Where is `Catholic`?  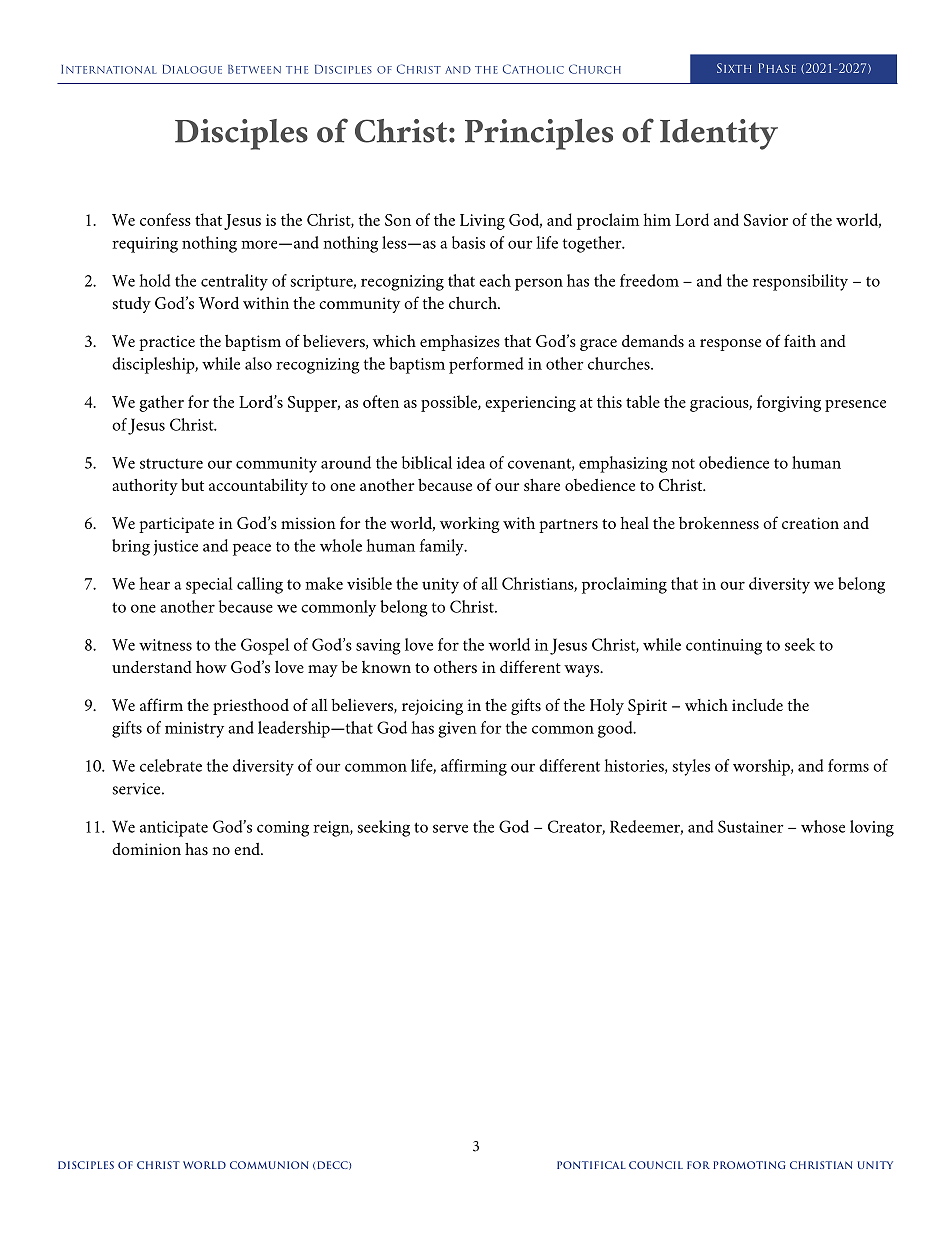 Catholic is located at coordinates (533, 69).
